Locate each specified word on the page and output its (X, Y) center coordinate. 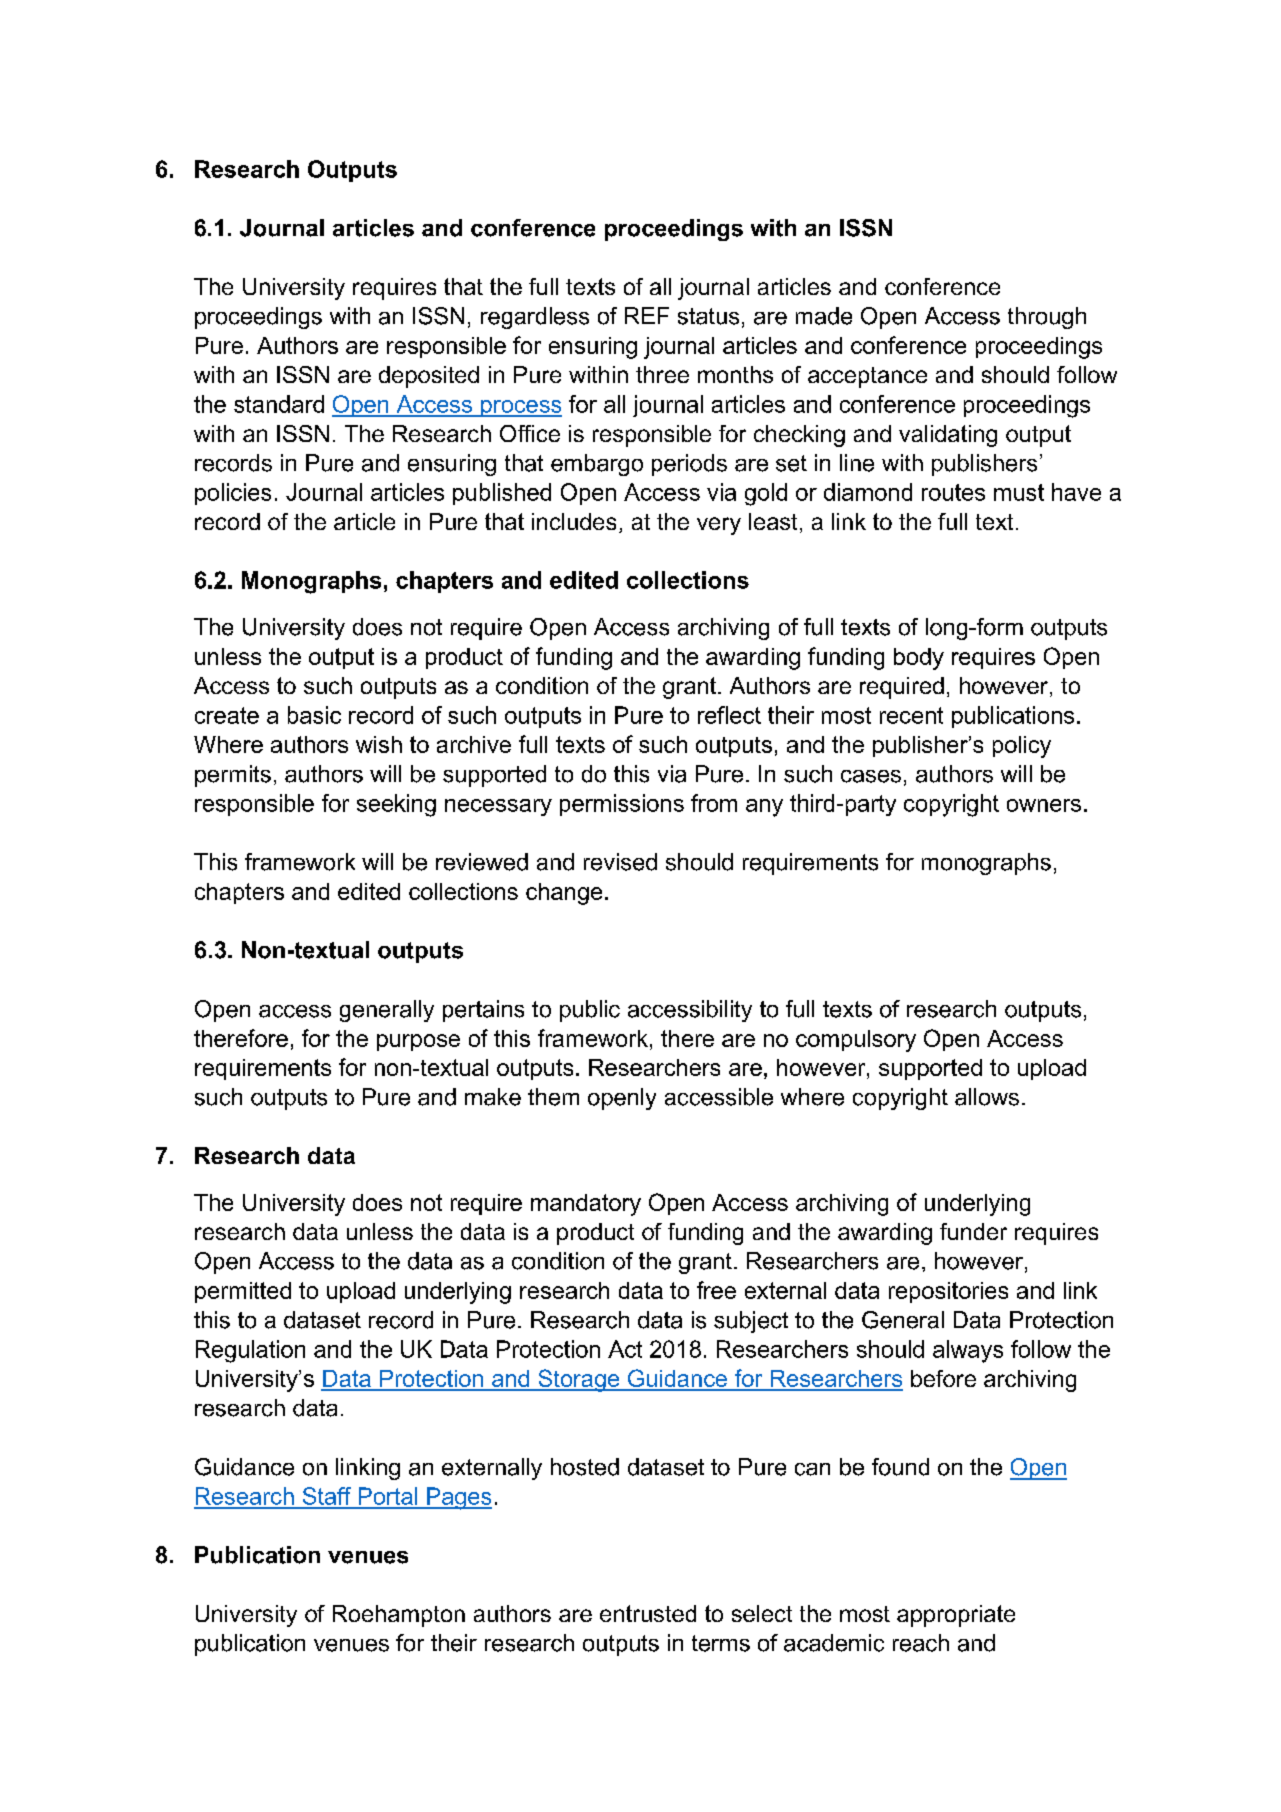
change (564, 894)
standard (279, 404)
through (1047, 318)
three (662, 374)
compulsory (856, 1041)
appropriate (956, 1616)
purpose (418, 1042)
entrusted (648, 1613)
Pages (458, 1498)
